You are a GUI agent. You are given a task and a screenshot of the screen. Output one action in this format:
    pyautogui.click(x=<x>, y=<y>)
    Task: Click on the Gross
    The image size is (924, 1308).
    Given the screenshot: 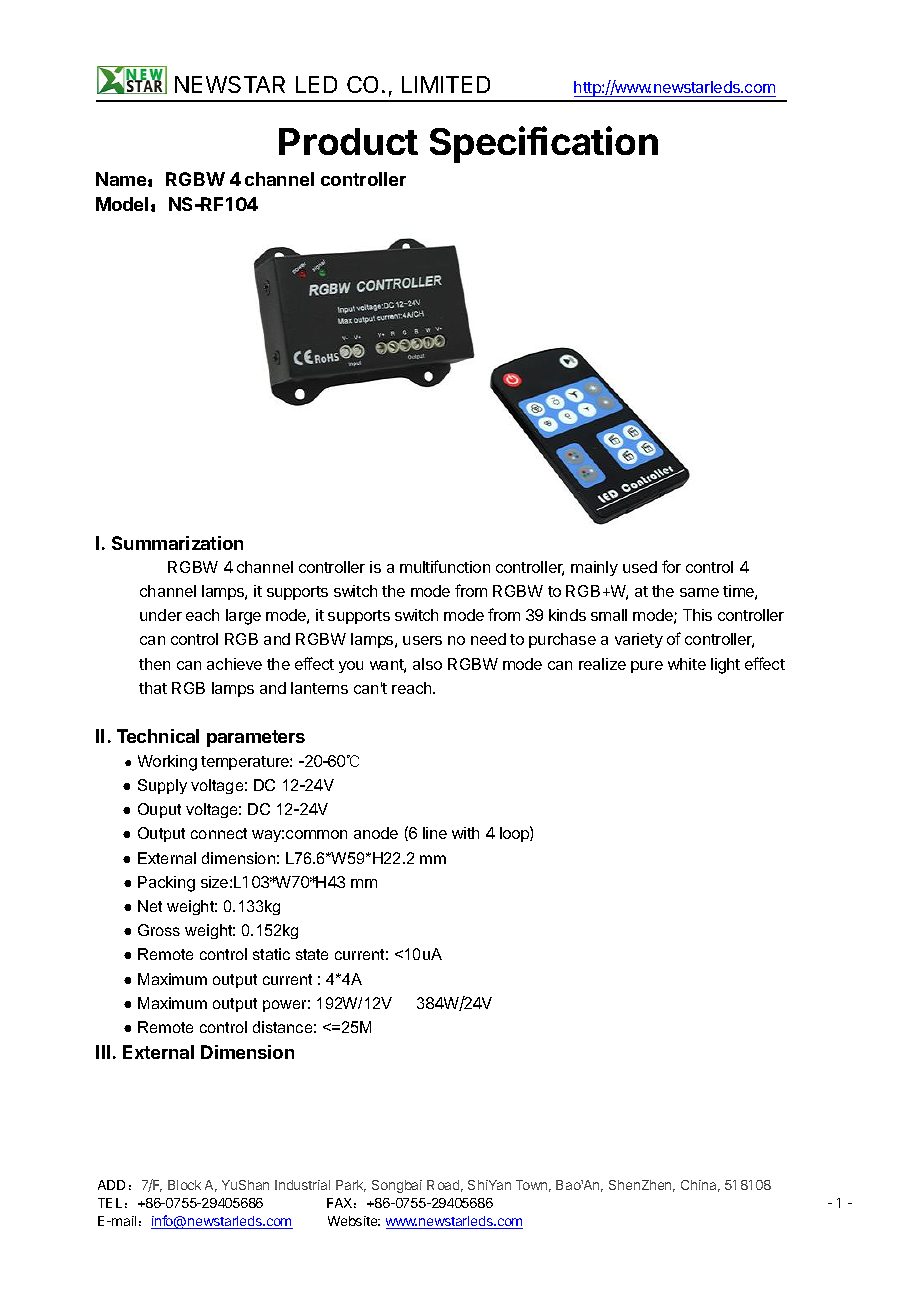 What is the action you would take?
    pyautogui.click(x=159, y=930)
